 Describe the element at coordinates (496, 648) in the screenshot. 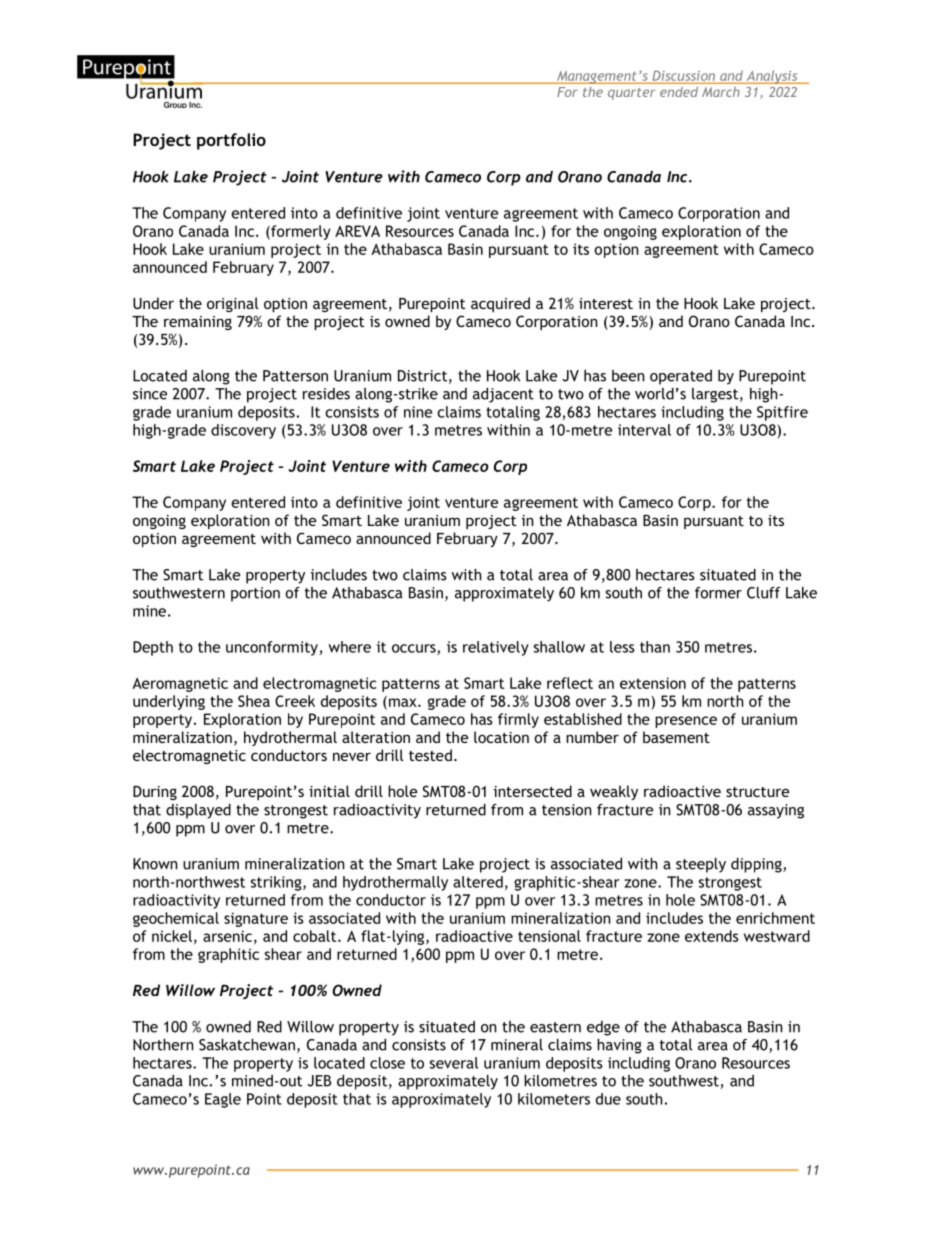

I see `relatively` at that location.
